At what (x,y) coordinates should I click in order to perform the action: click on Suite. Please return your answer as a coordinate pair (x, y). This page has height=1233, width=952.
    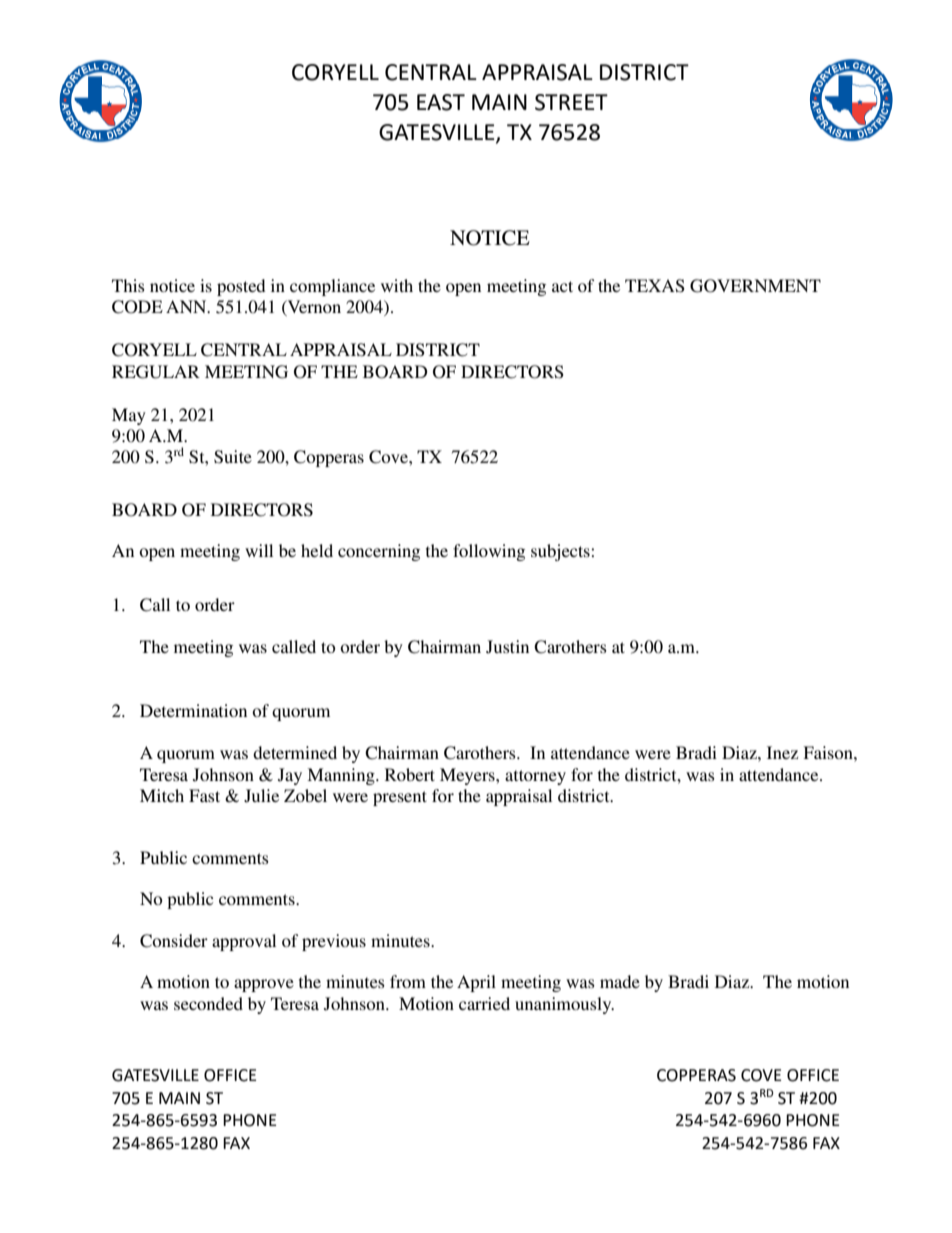
    Looking at the image, I should click on (233, 457).
